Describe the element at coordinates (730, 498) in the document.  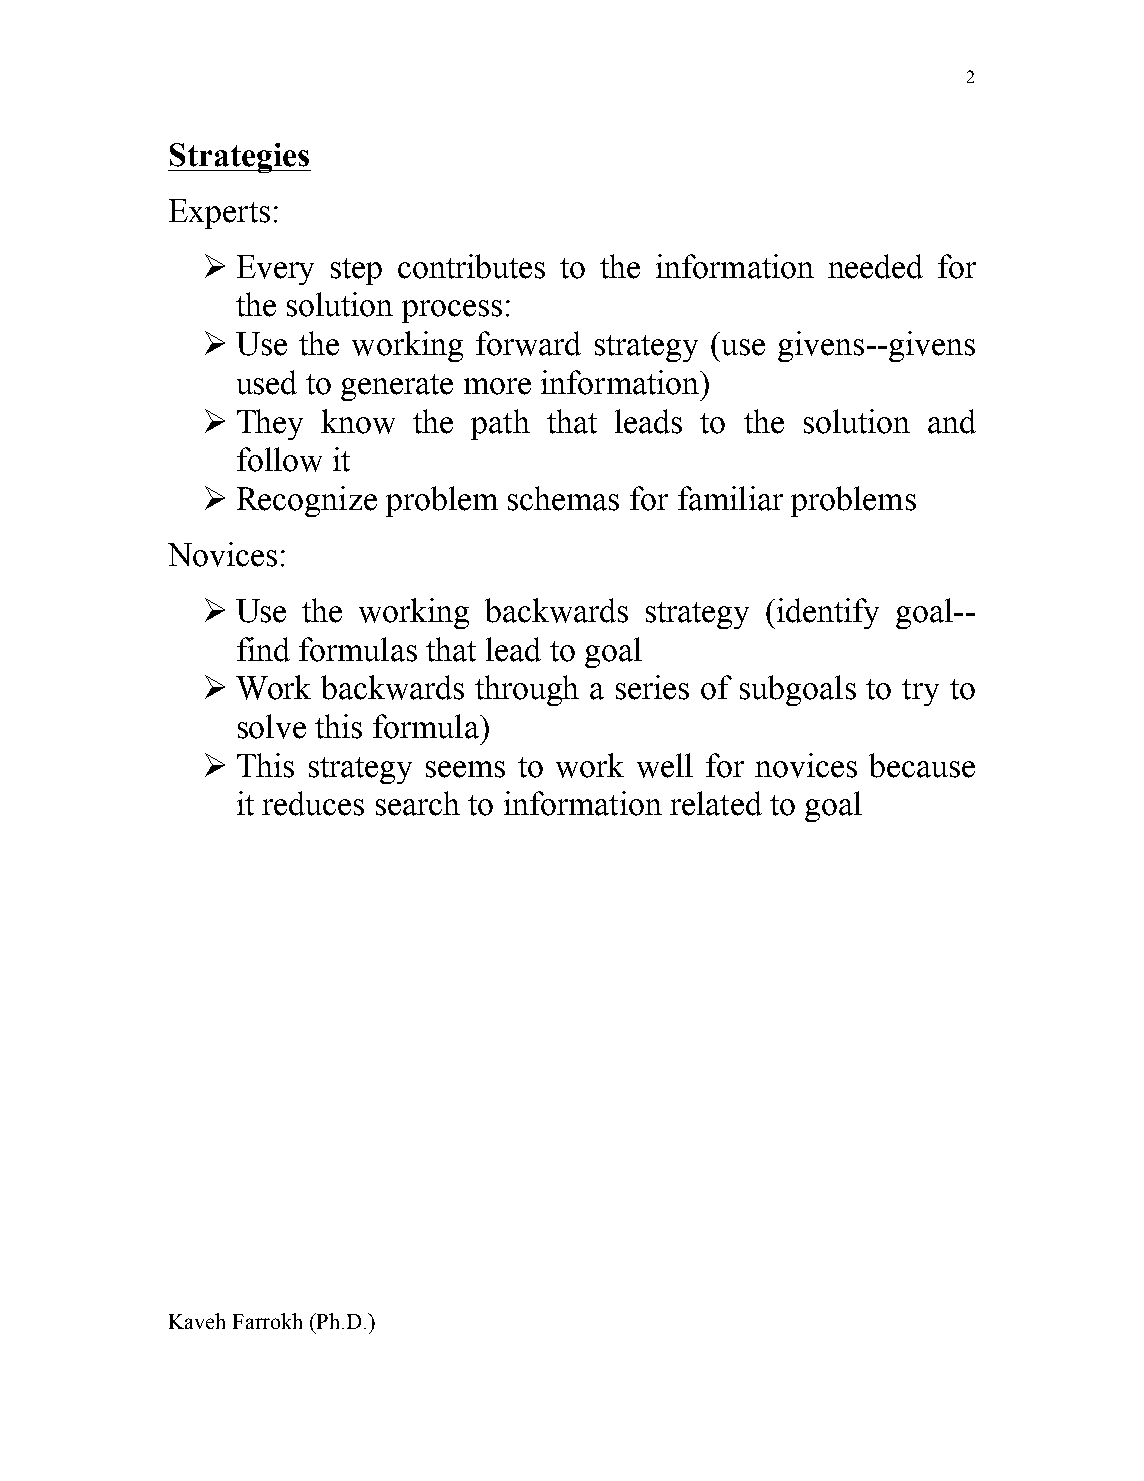
I see `familiar` at that location.
